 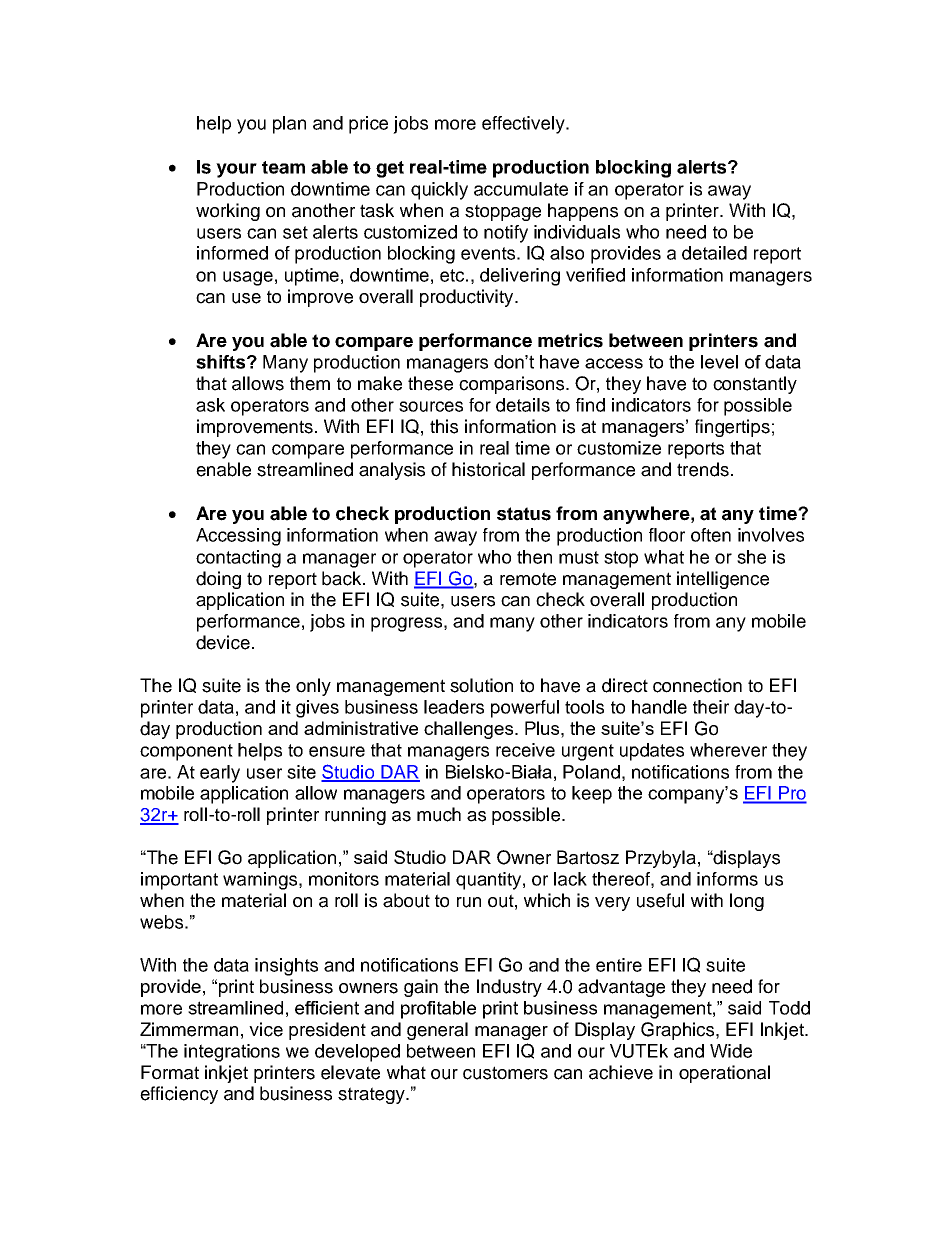 I want to click on doing, so click(x=218, y=580).
